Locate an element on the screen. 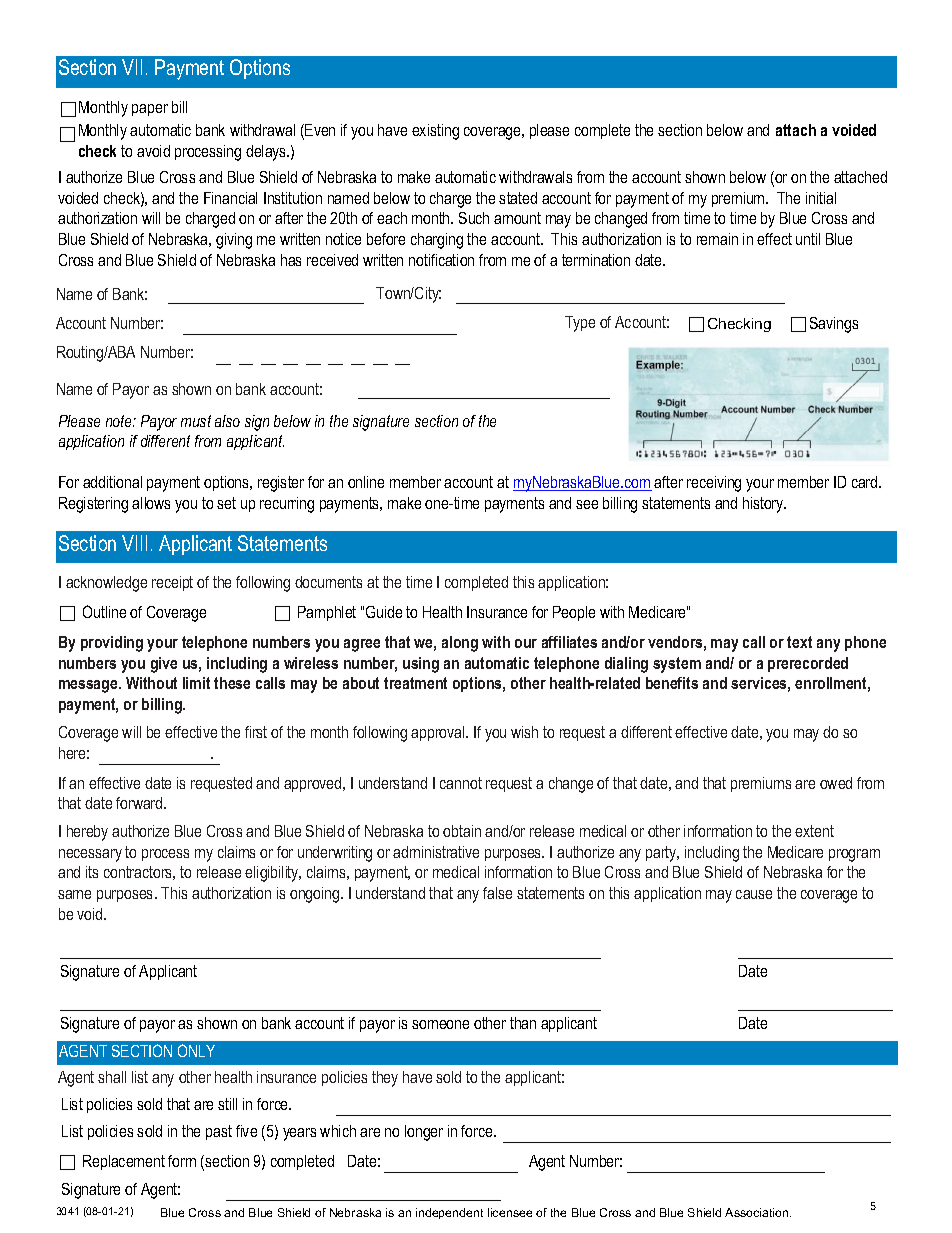 The width and height of the screenshot is (952, 1233). forward is located at coordinates (140, 803).
